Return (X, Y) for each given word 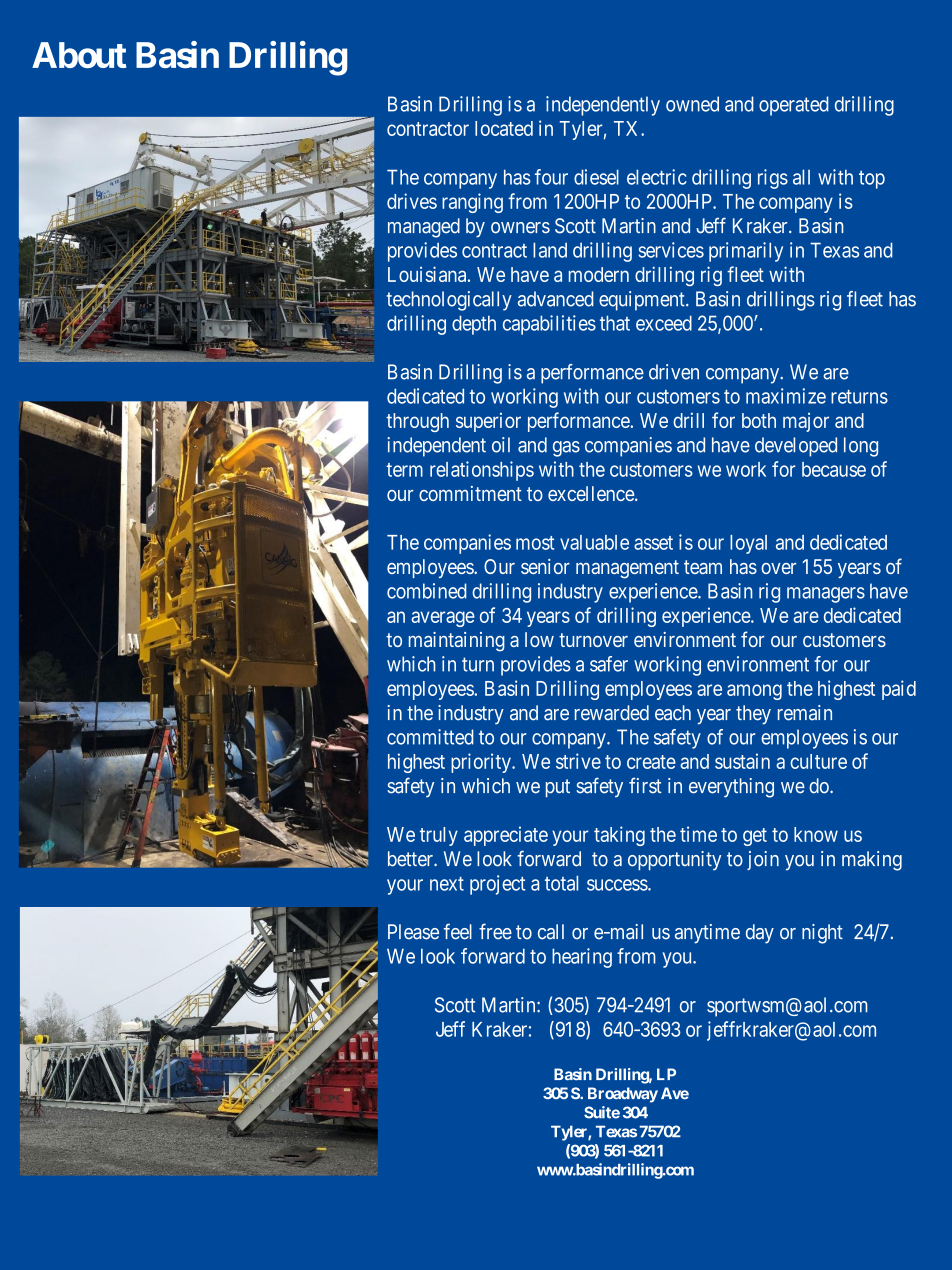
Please (413, 932)
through (417, 422)
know (816, 834)
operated (794, 106)
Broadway (623, 1095)
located (504, 128)
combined (427, 591)
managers (826, 595)
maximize (786, 396)
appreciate (506, 836)
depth (474, 325)
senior (545, 566)
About (79, 55)
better (411, 859)
